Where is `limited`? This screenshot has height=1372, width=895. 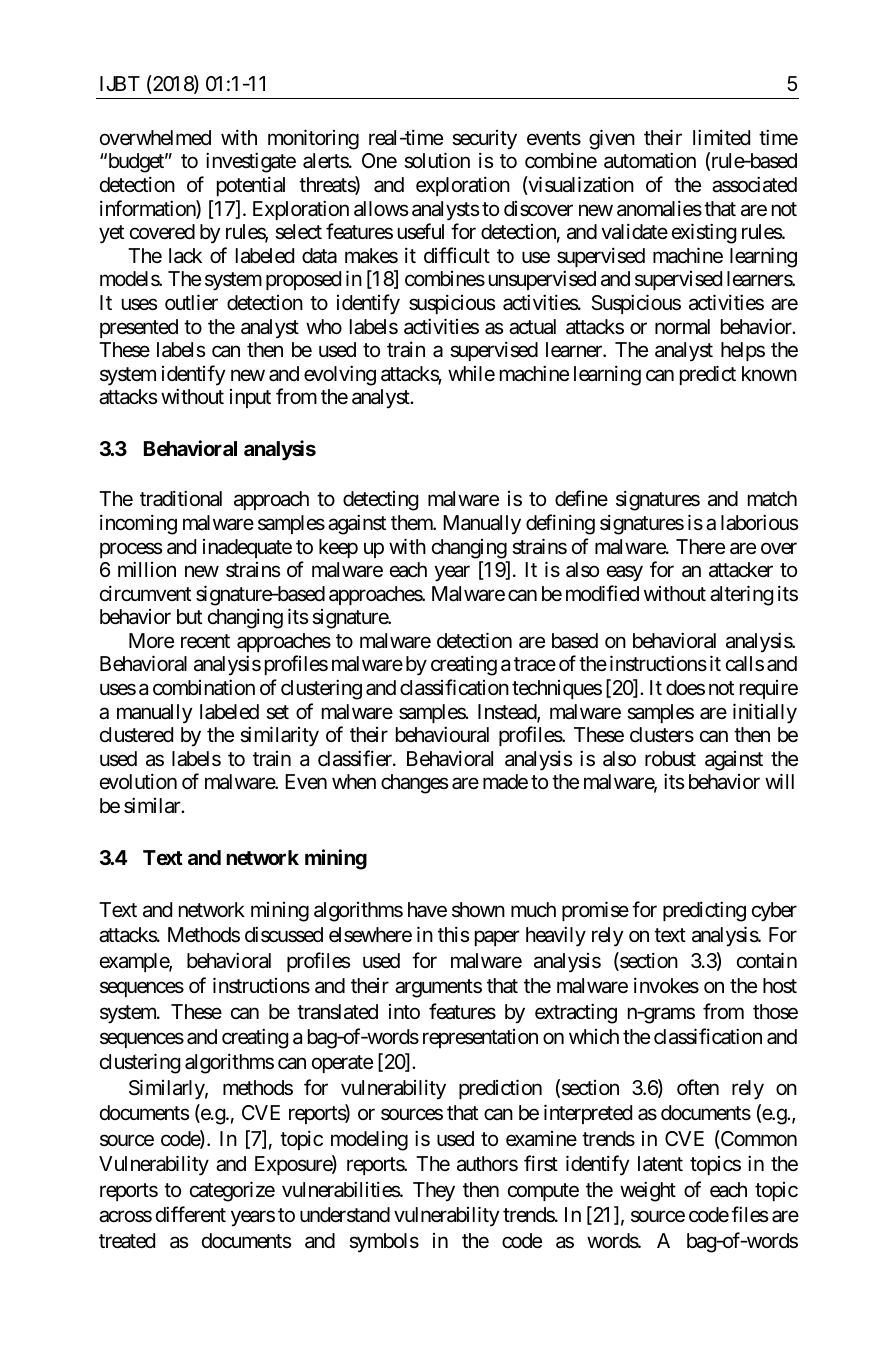 limited is located at coordinates (721, 137).
